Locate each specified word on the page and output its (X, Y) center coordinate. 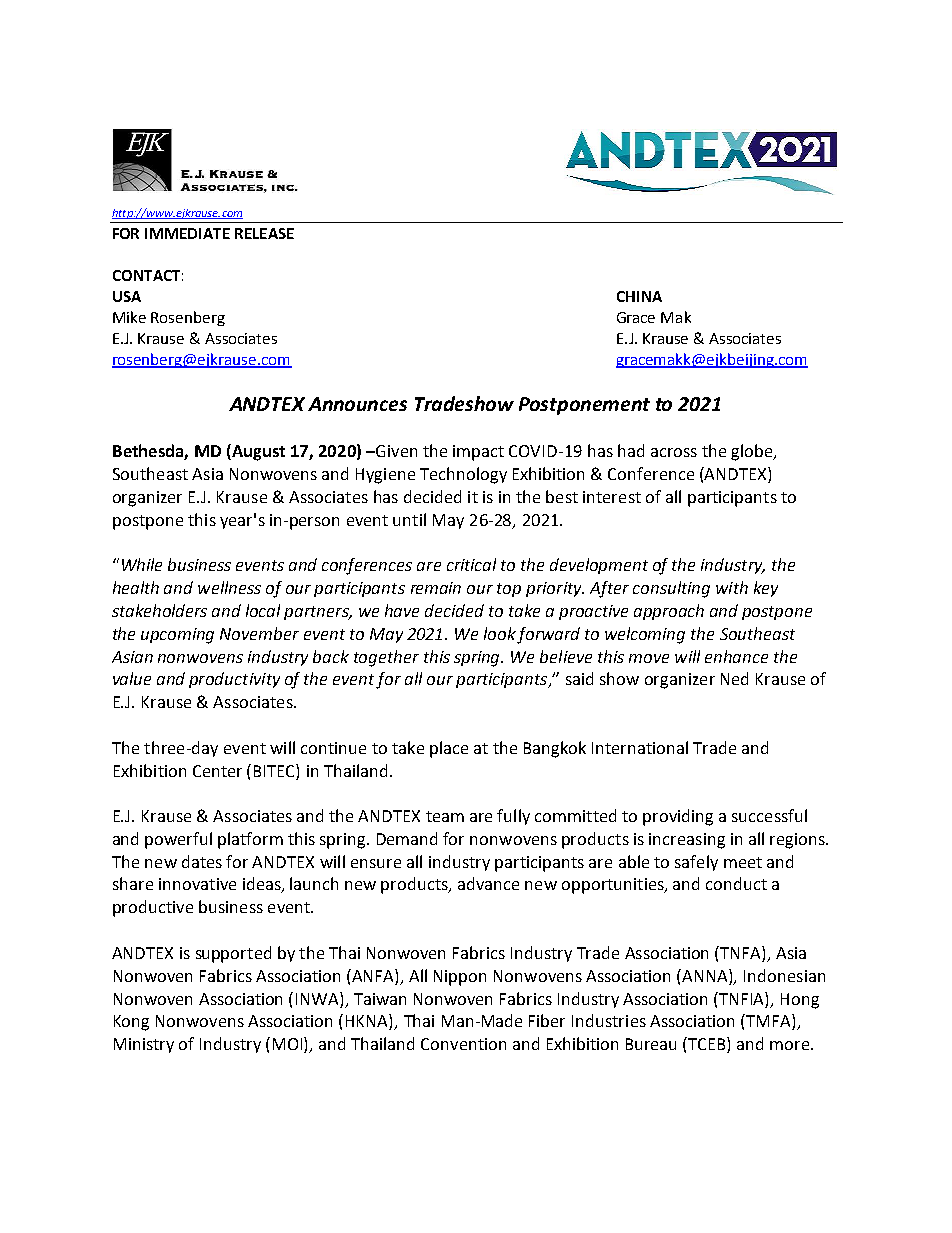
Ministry (144, 1045)
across (674, 452)
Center (217, 771)
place (449, 749)
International (640, 747)
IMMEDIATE (187, 233)
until (409, 519)
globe (753, 452)
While (142, 564)
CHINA (639, 296)
